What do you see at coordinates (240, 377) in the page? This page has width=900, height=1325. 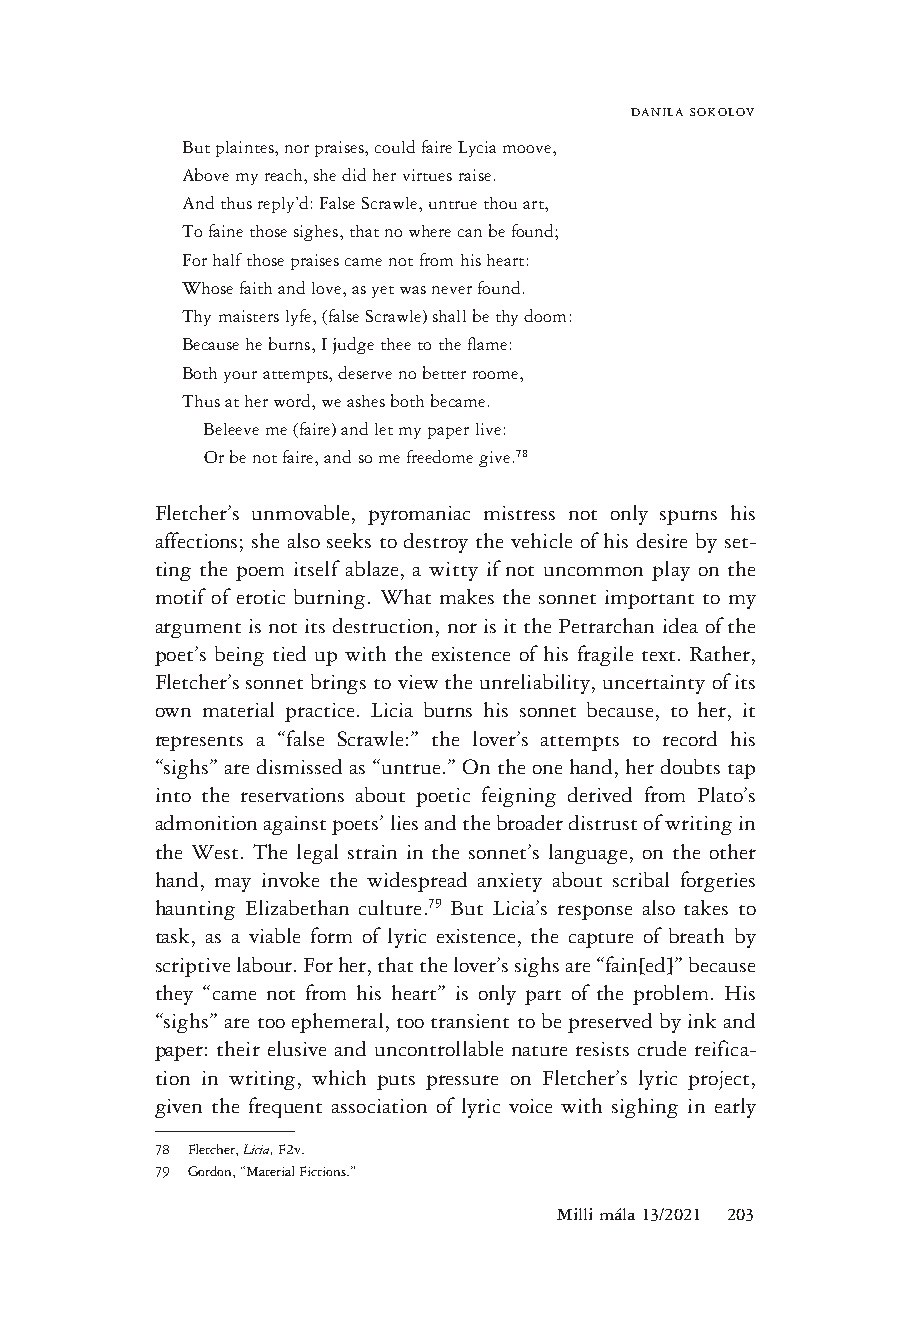 I see `your` at bounding box center [240, 377].
